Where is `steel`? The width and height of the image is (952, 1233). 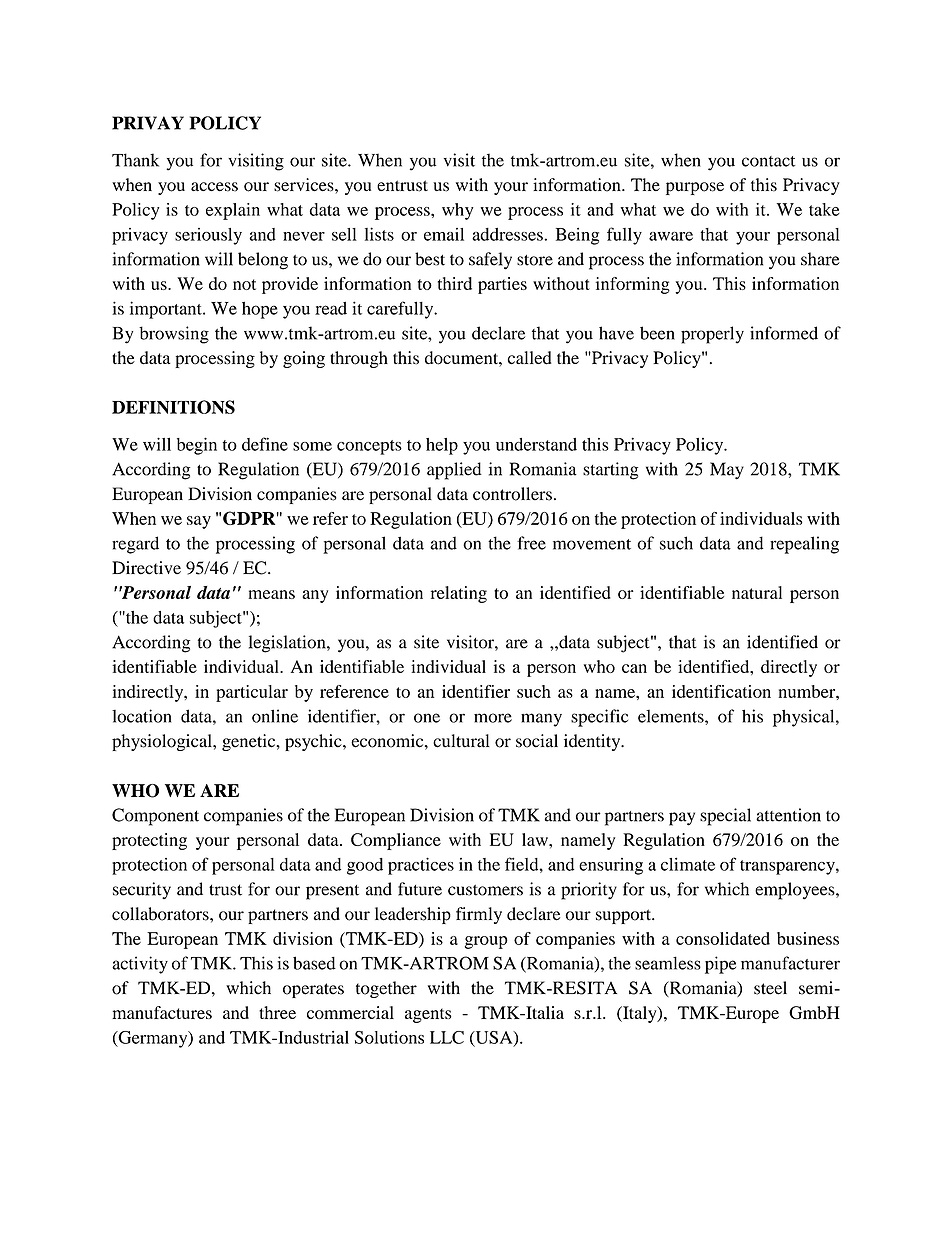
steel is located at coordinates (770, 988).
